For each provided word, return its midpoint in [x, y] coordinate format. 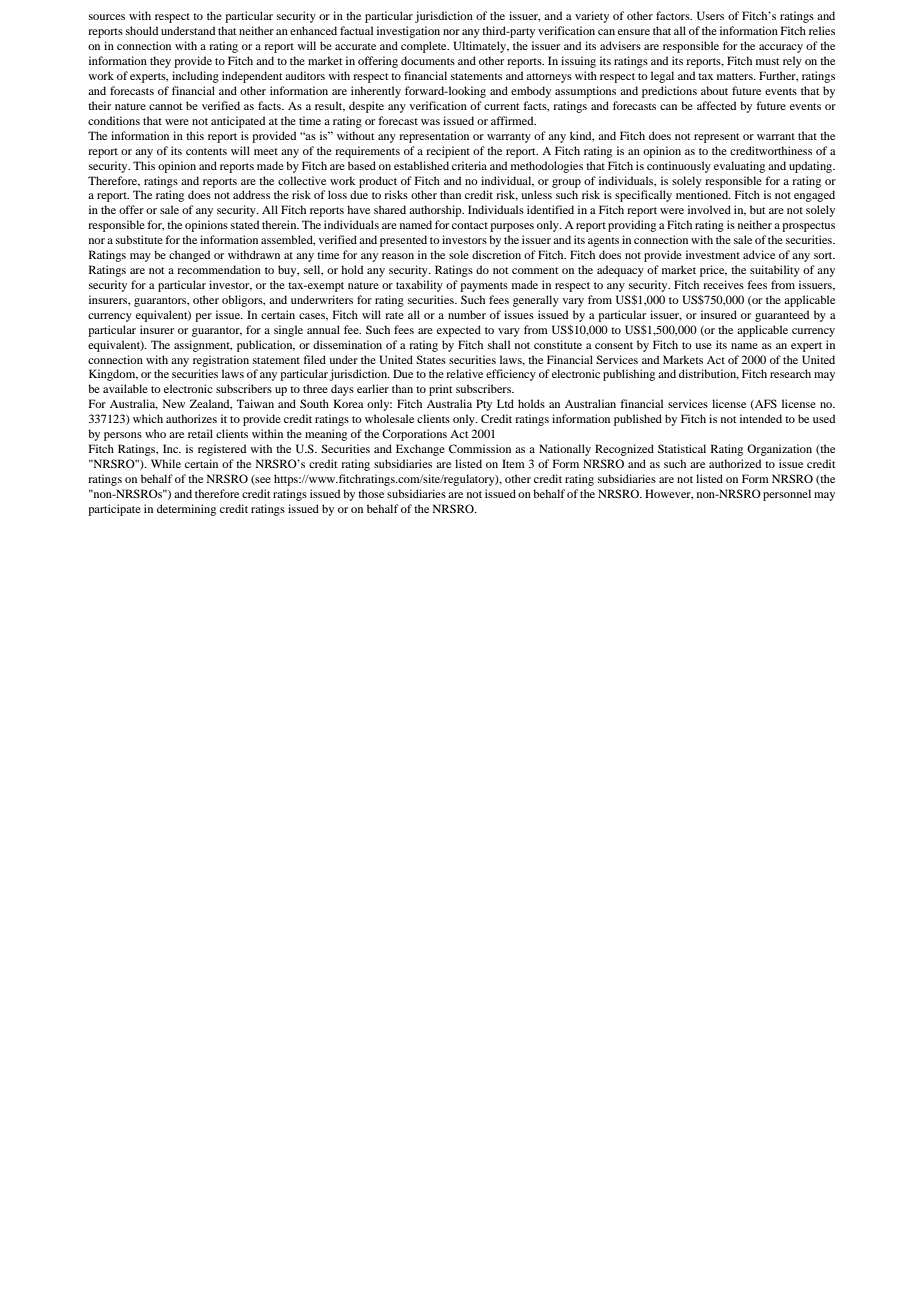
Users [710, 15]
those [371, 493]
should [142, 30]
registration [221, 361]
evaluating [739, 167]
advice [759, 254]
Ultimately [481, 47]
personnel [787, 495]
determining [186, 510]
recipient [448, 152]
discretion [496, 254]
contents [206, 151]
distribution [709, 374]
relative [464, 373]
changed [189, 256]
